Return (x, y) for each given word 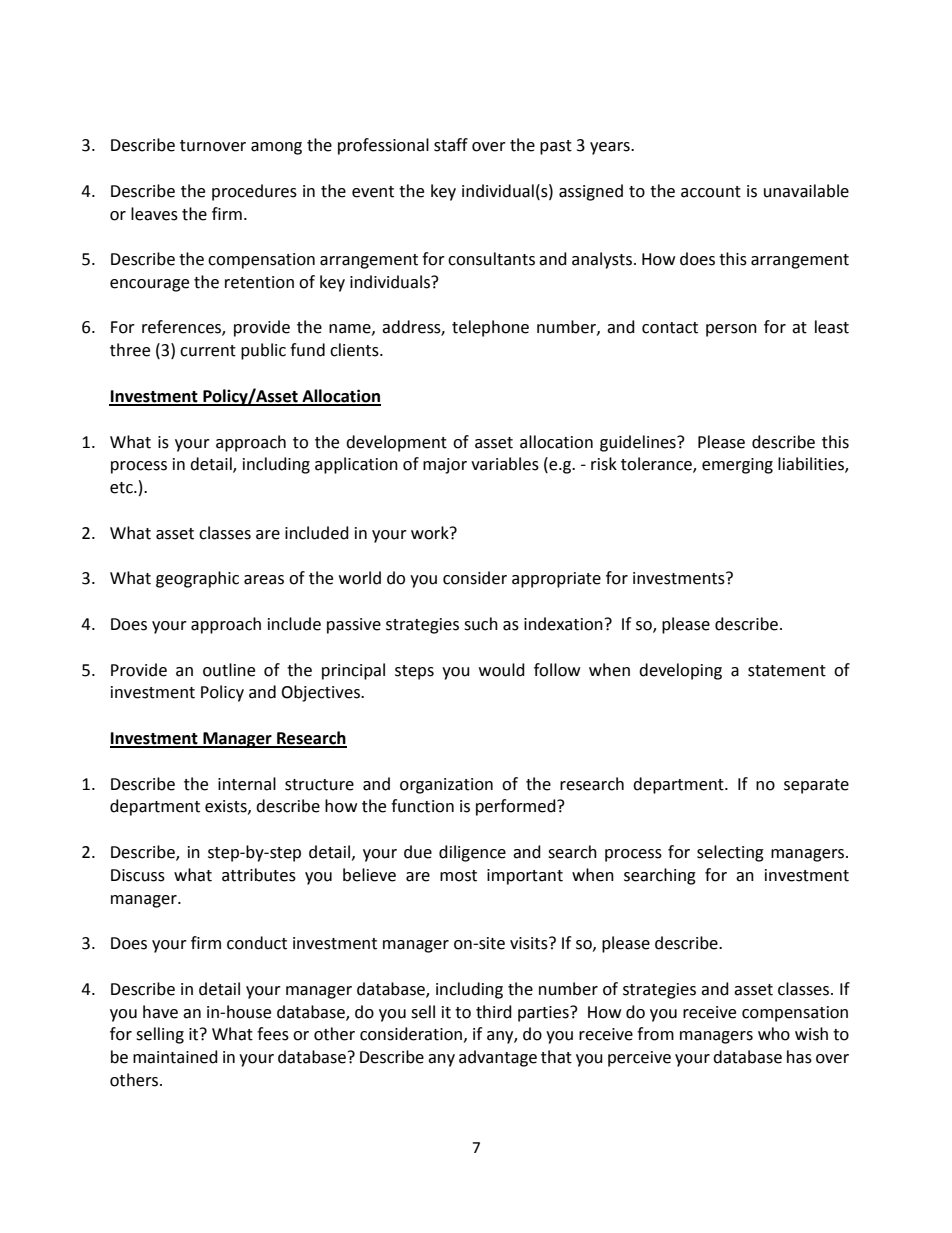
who (774, 1034)
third (494, 1012)
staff (451, 145)
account (711, 192)
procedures (254, 192)
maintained (175, 1057)
